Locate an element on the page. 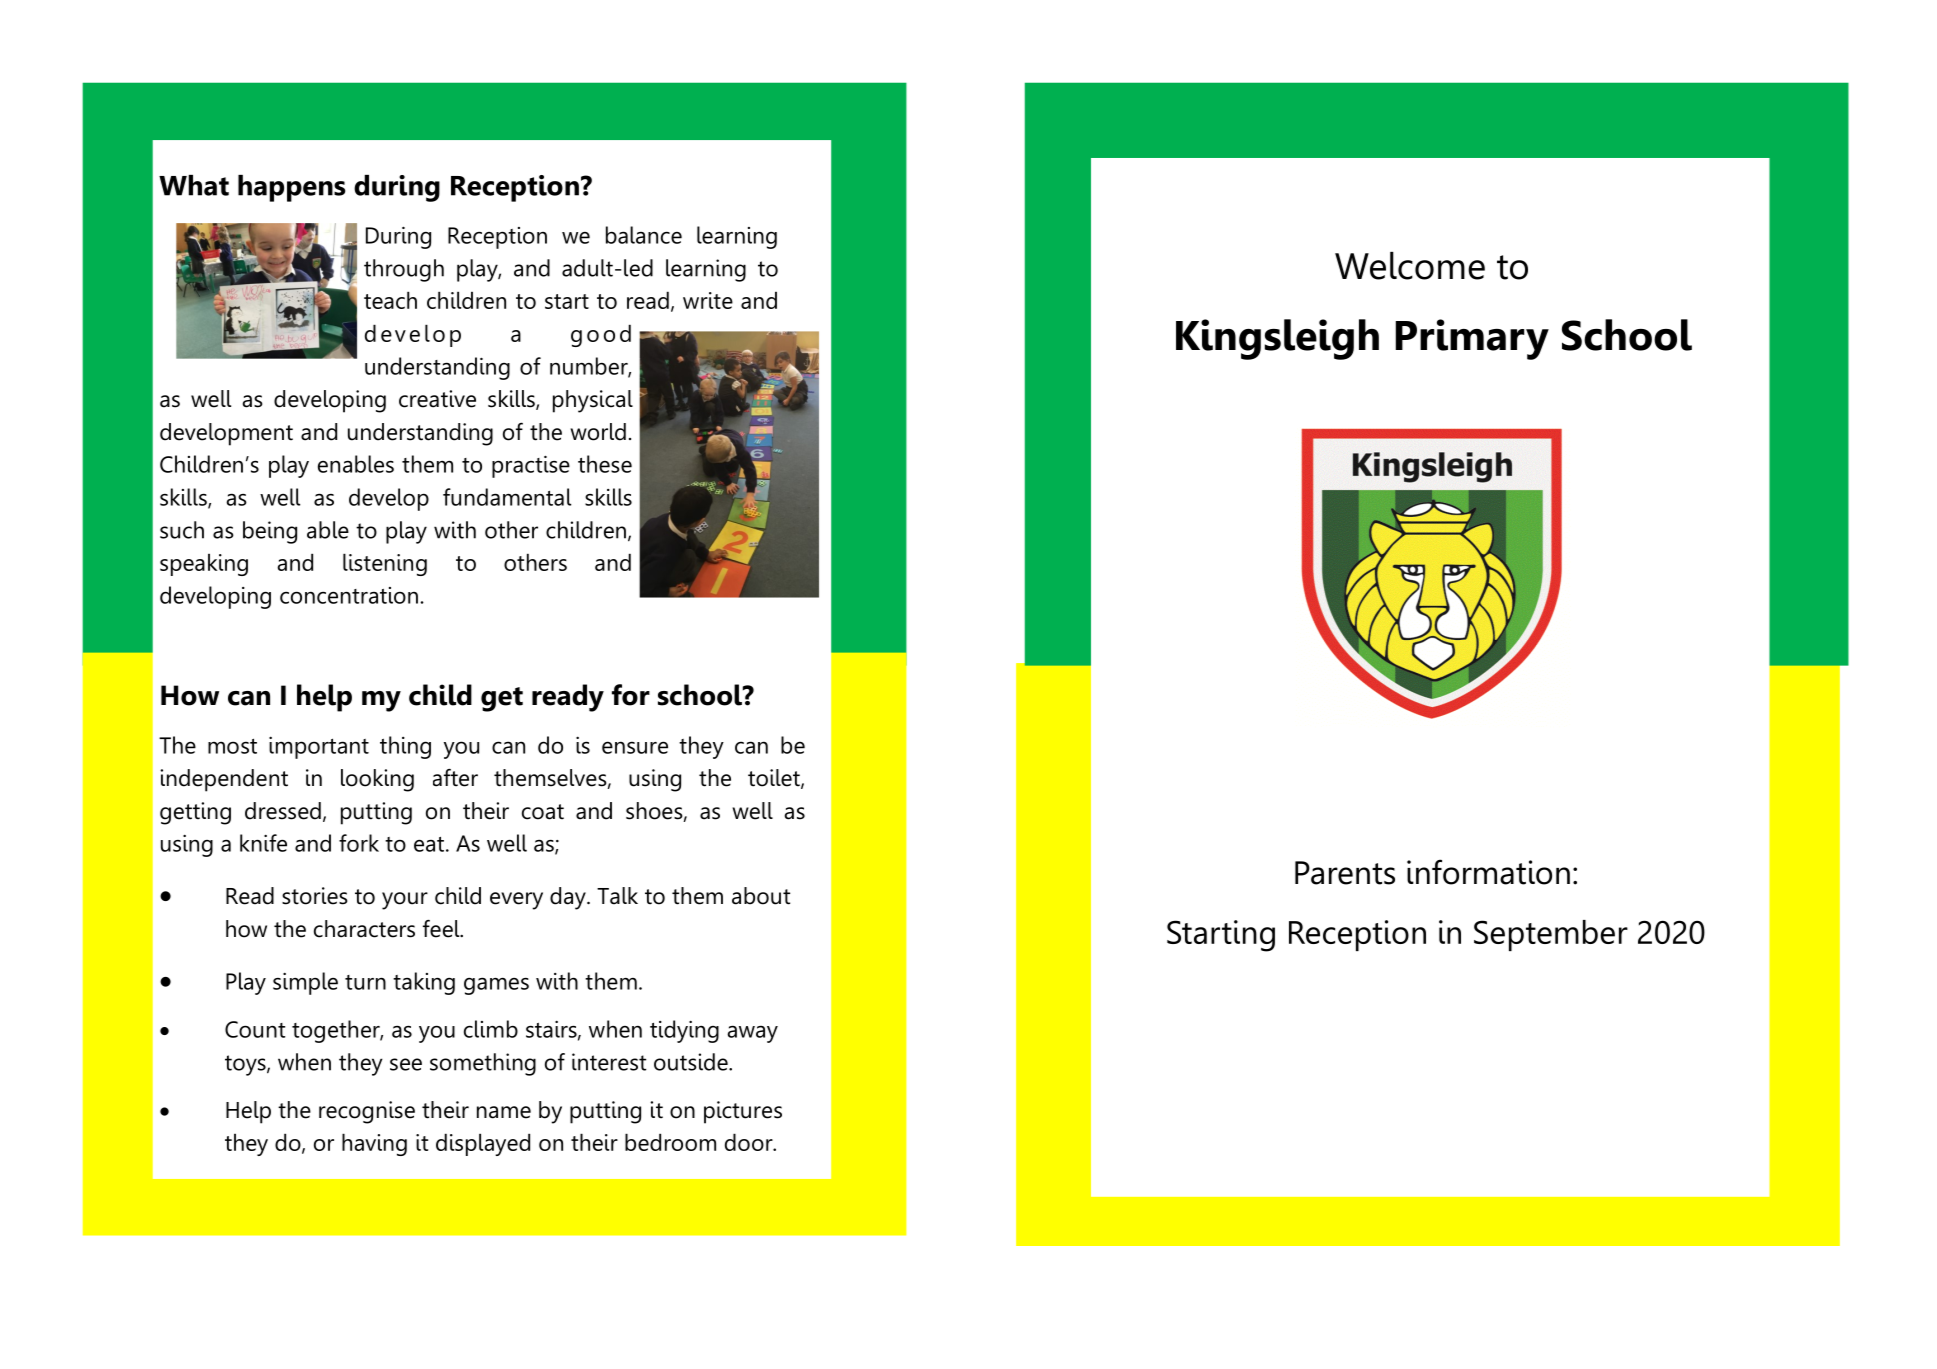  happens is located at coordinates (291, 188).
